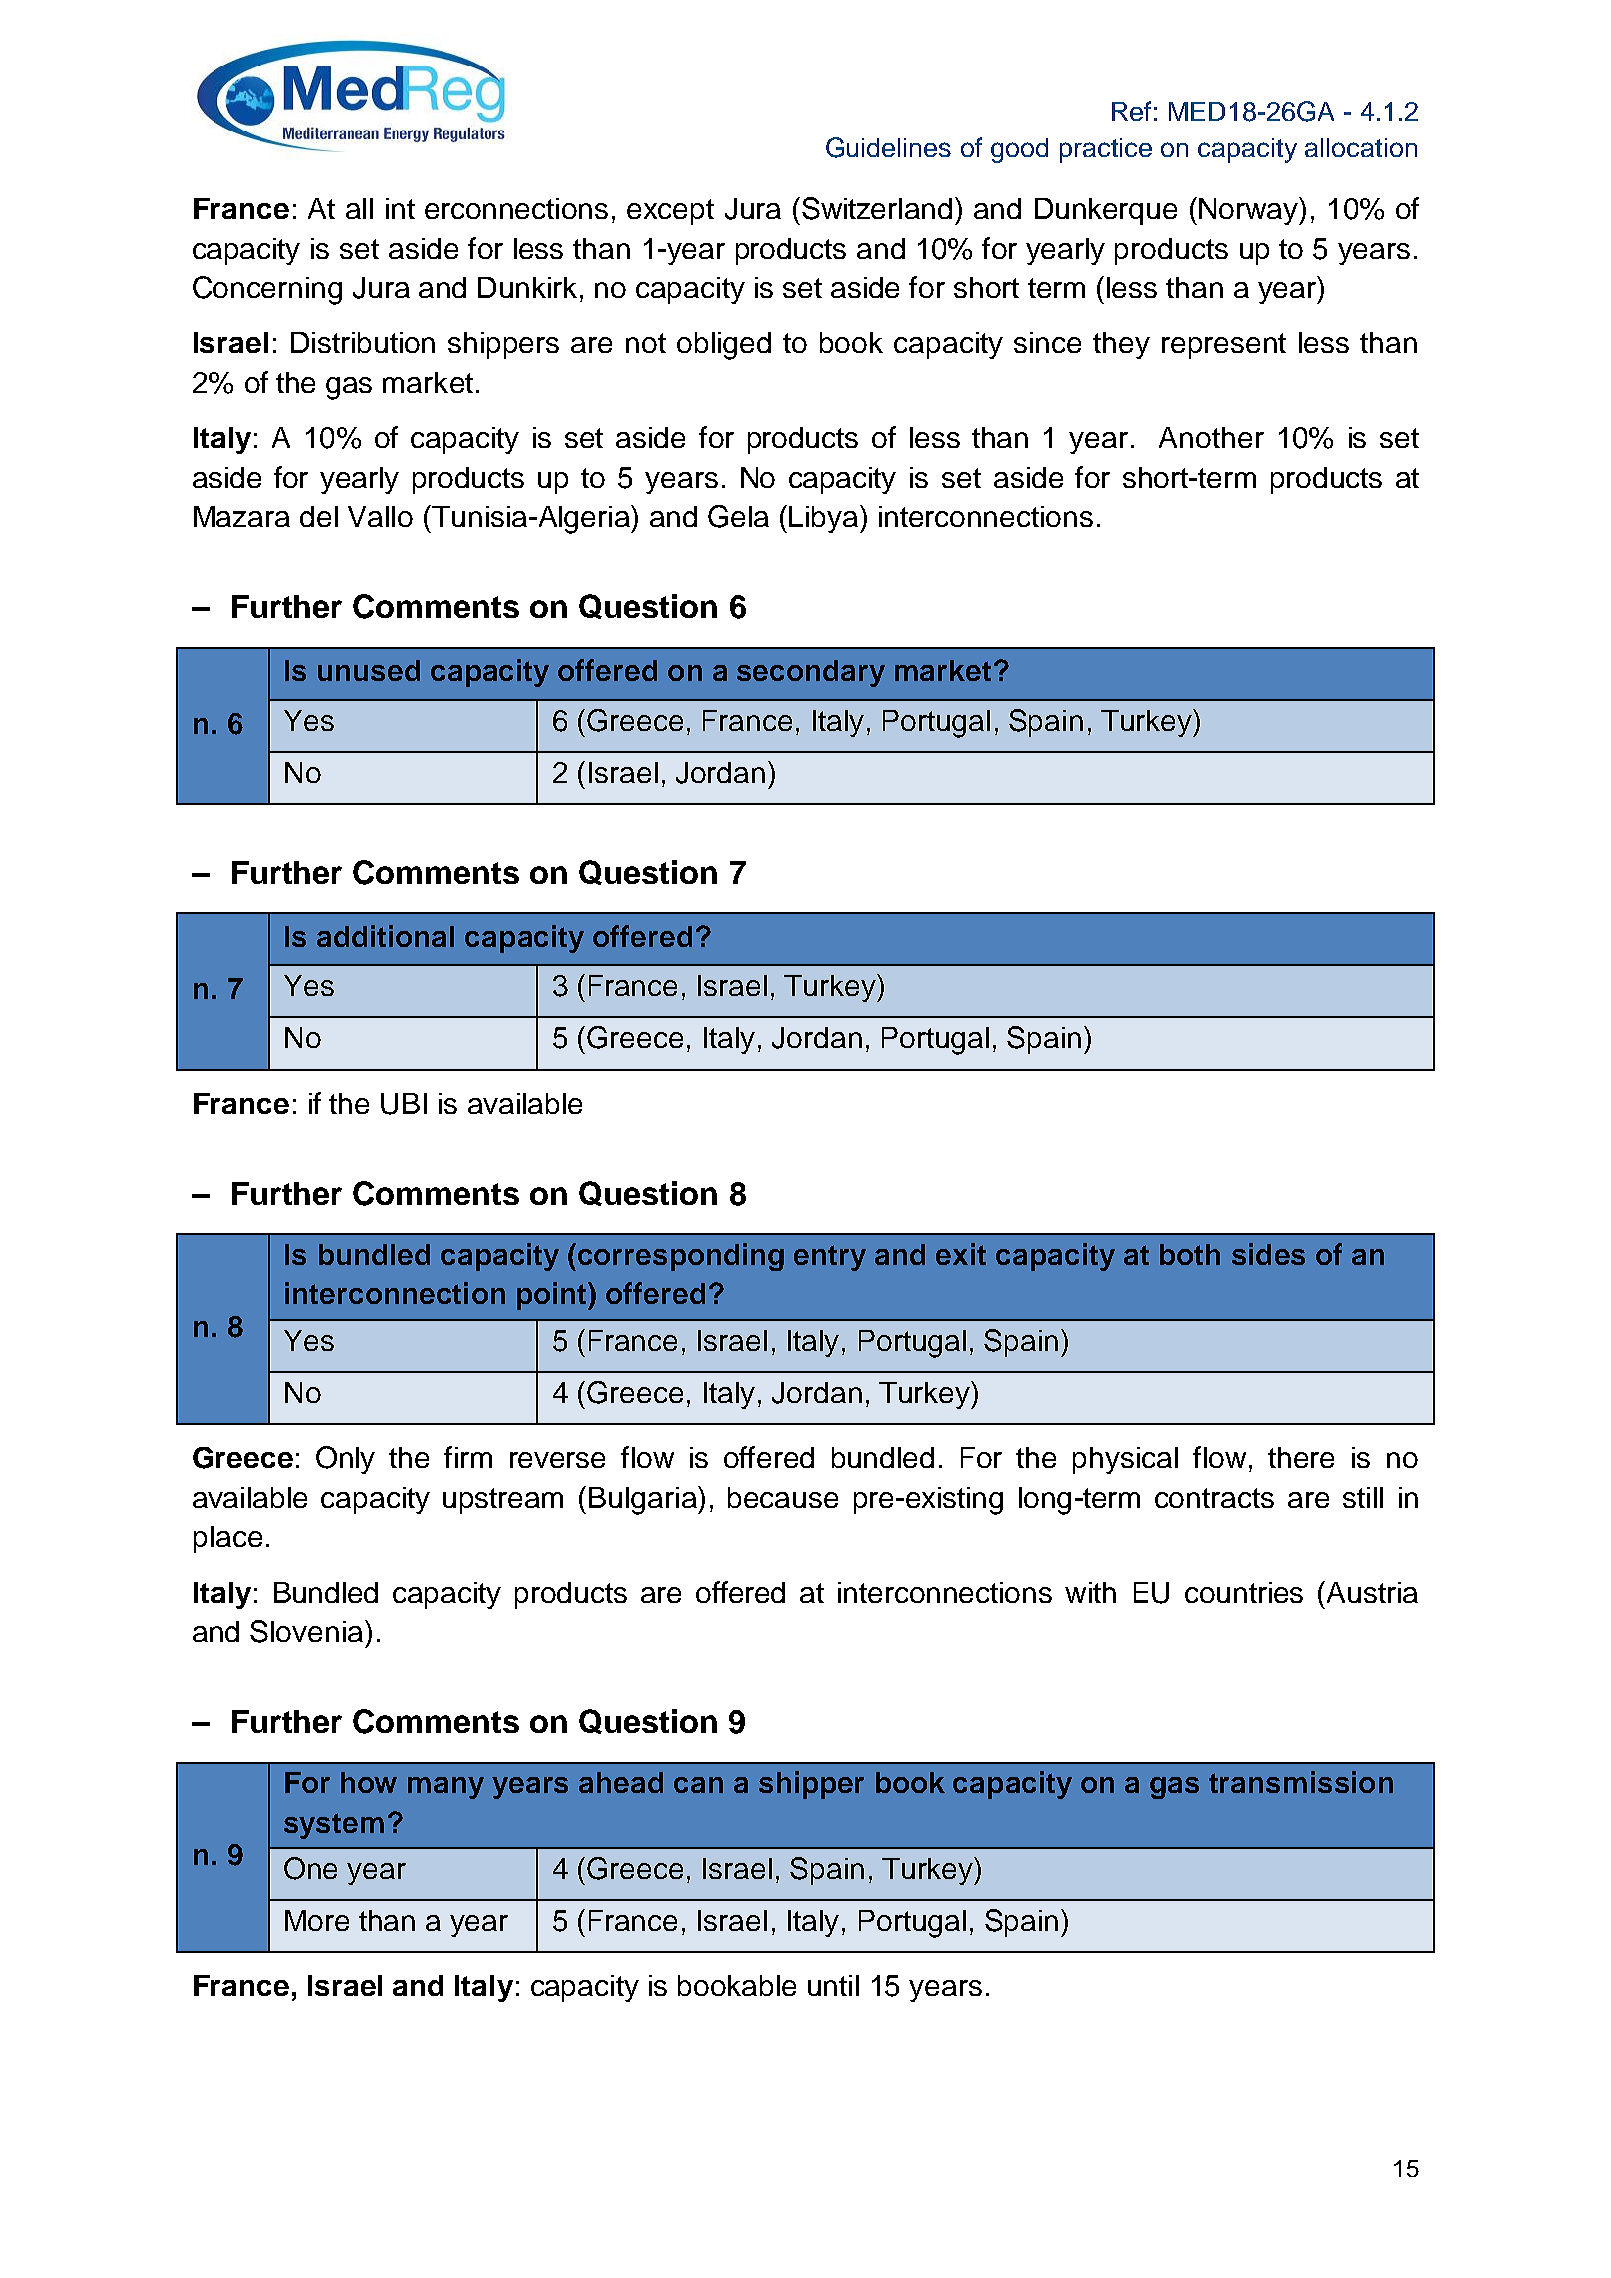 Image resolution: width=1611 pixels, height=2278 pixels. Describe the element at coordinates (811, 673) in the image. I see `secondary` at that location.
